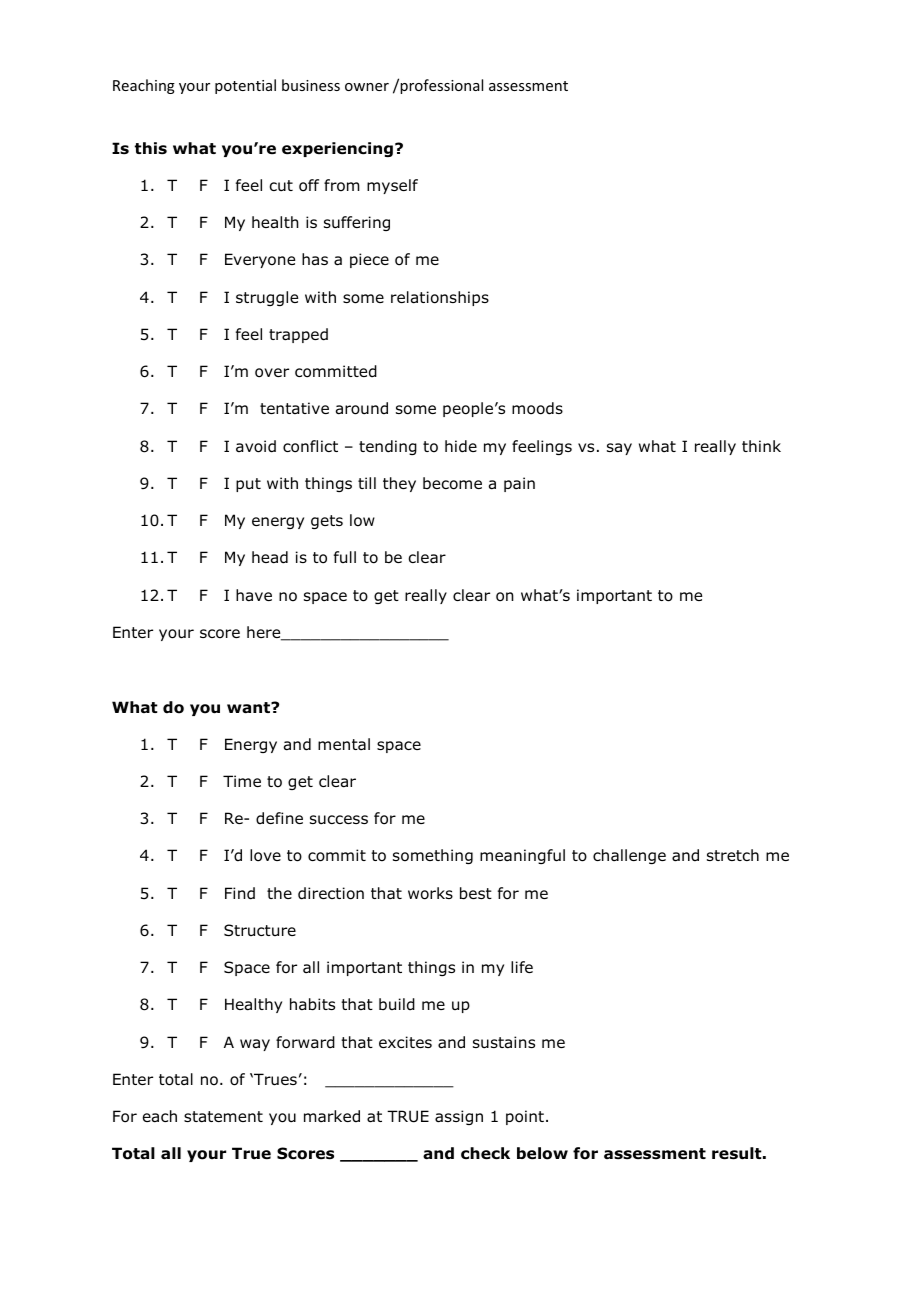 Image resolution: width=924 pixels, height=1308 pixels. What do you see at coordinates (267, 298) in the document?
I see `struggle` at bounding box center [267, 298].
